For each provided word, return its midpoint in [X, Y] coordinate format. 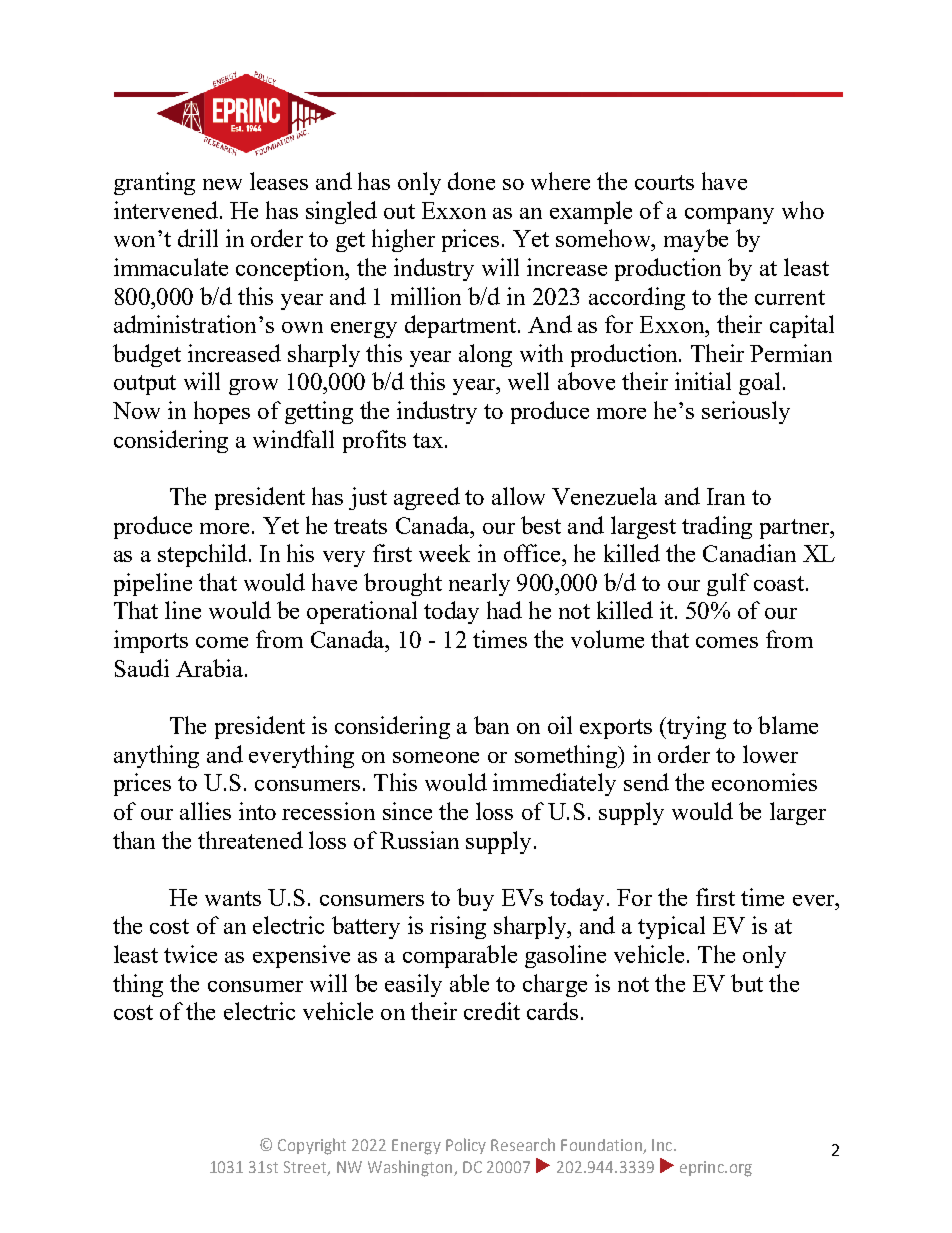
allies [205, 811]
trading [717, 527]
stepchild [202, 555]
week [444, 553]
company [729, 216]
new [222, 184]
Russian [419, 840]
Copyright [312, 1146]
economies [764, 782]
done [471, 181]
